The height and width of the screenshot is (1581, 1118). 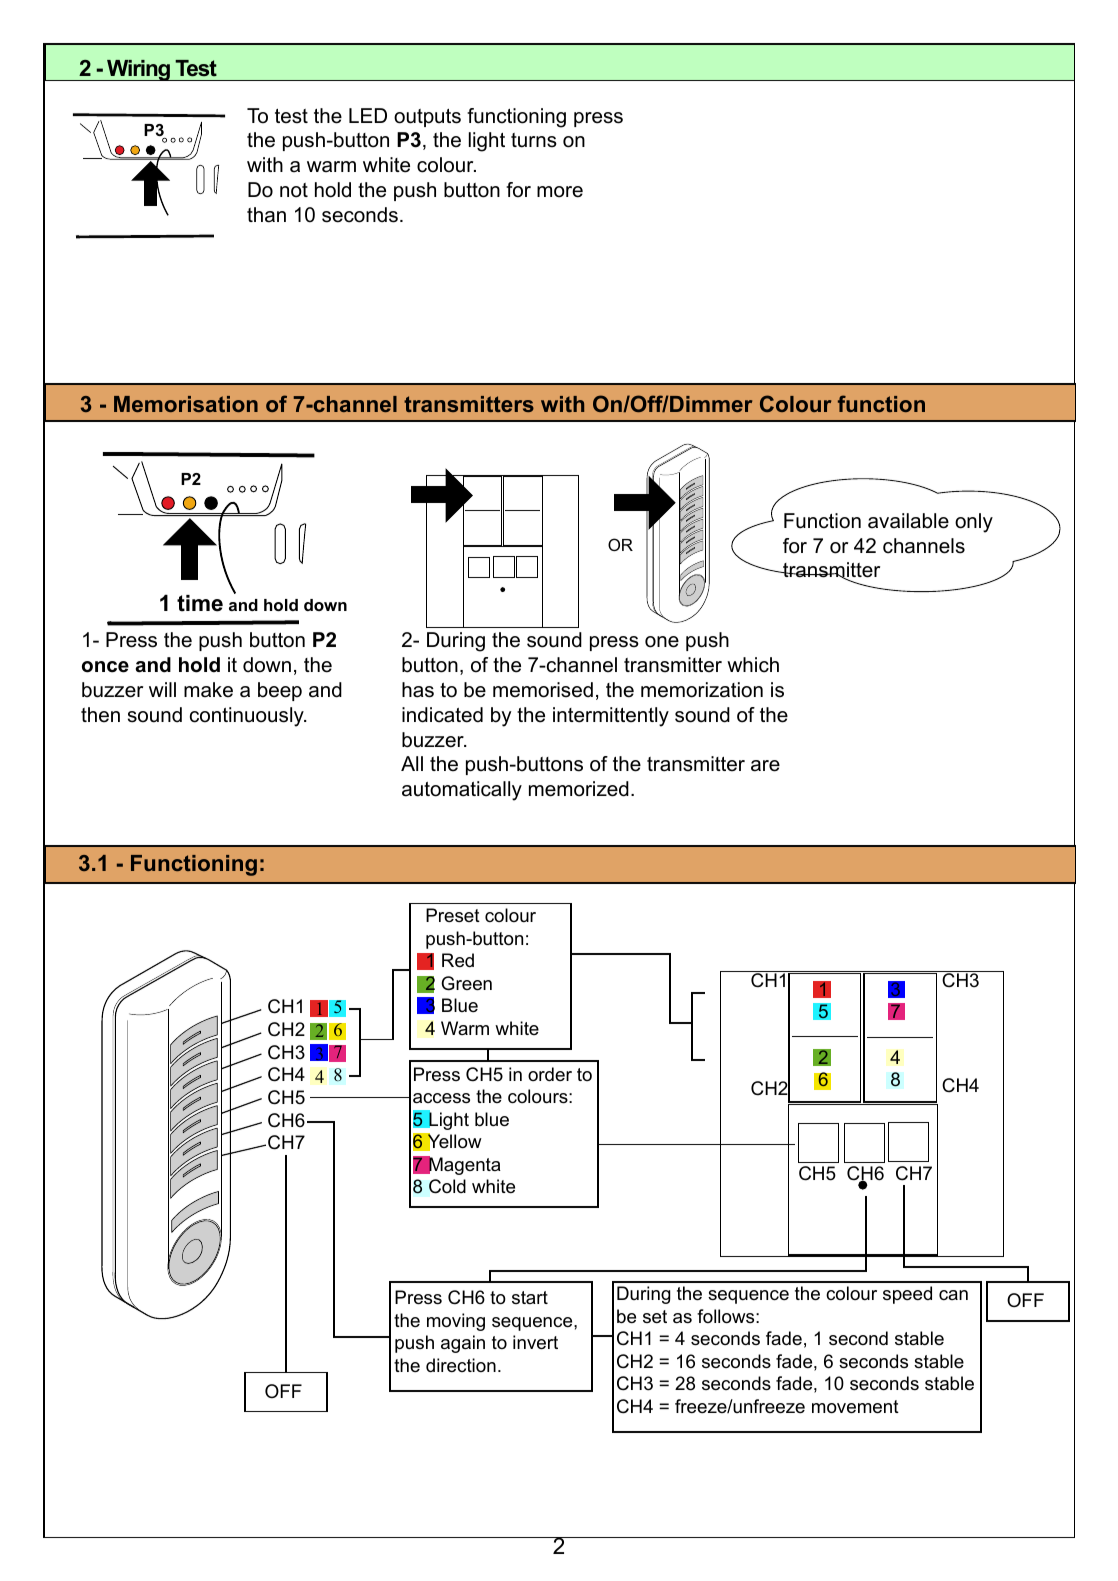 What do you see at coordinates (765, 766) in the screenshot?
I see `are` at bounding box center [765, 766].
